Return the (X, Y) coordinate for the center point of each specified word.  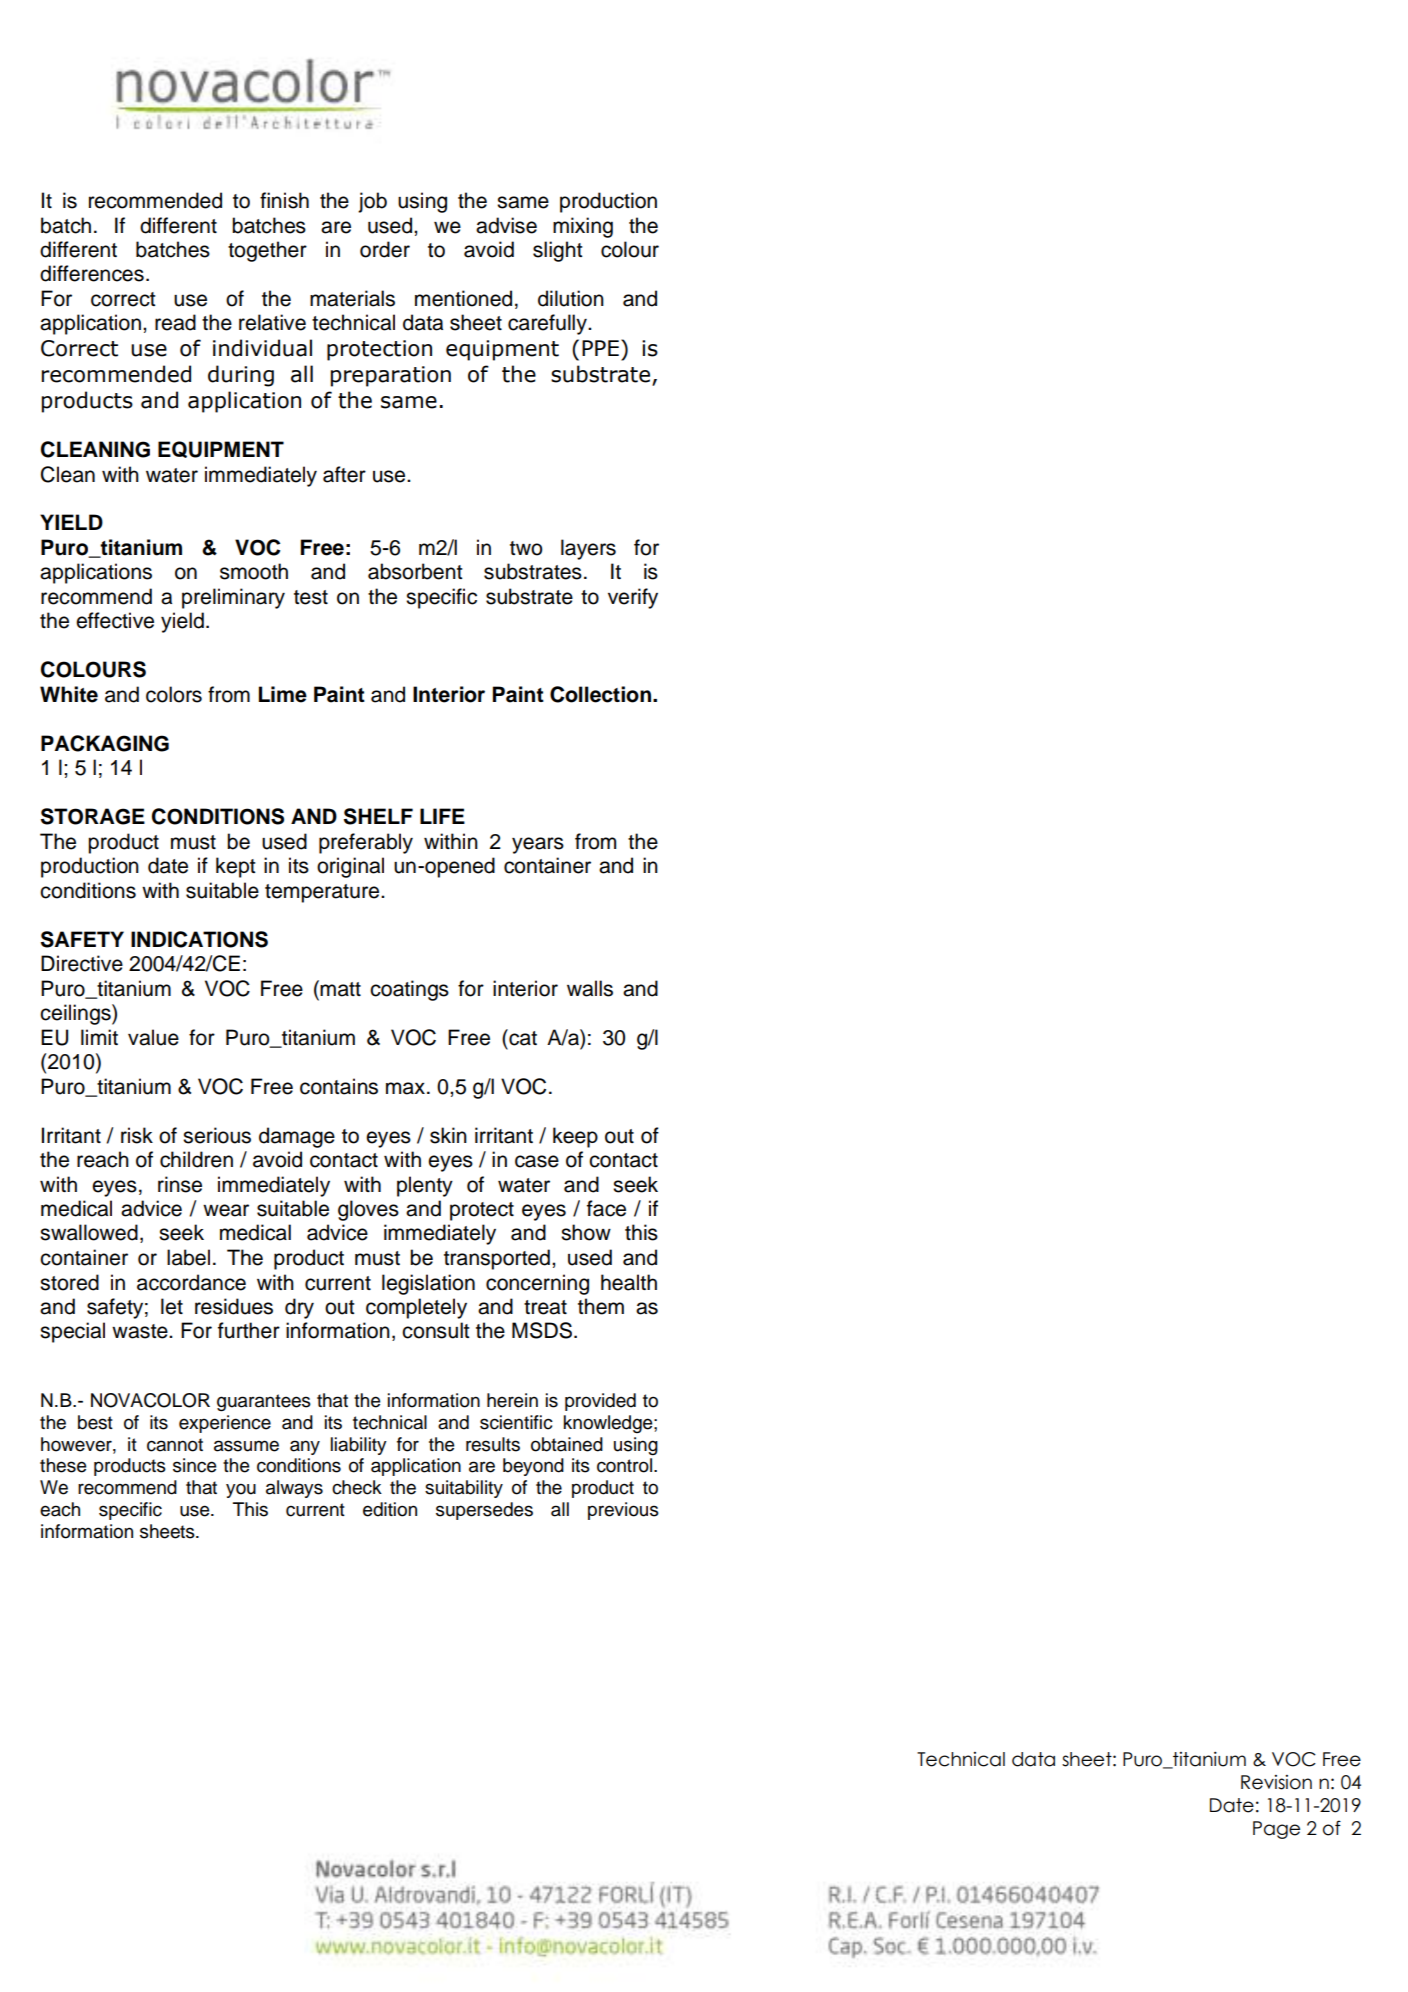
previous (623, 1511)
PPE (600, 348)
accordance (191, 1282)
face (606, 1208)
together (267, 251)
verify (633, 598)
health (629, 1282)
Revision (1276, 1782)
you (241, 1490)
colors (174, 694)
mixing (583, 227)
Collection (602, 694)
